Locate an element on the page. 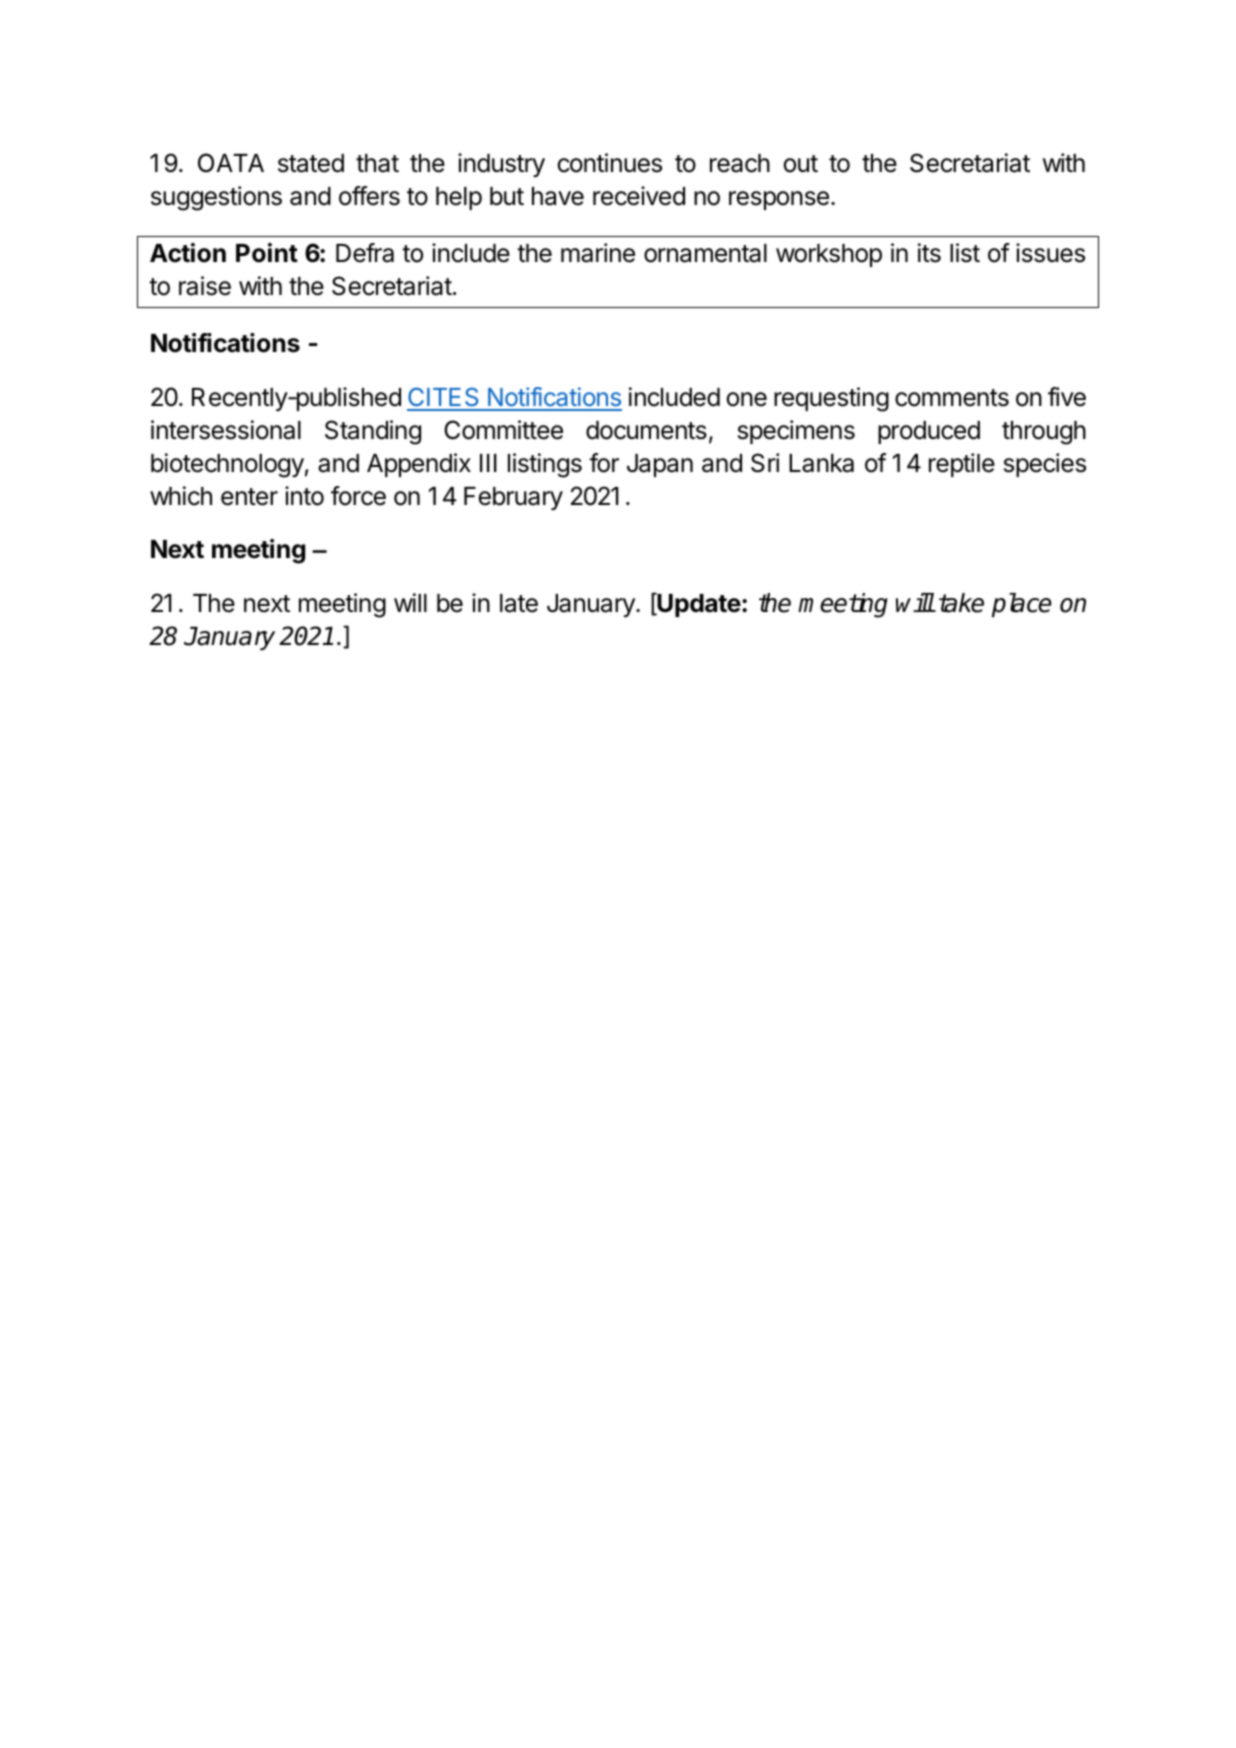  one is located at coordinates (747, 399).
